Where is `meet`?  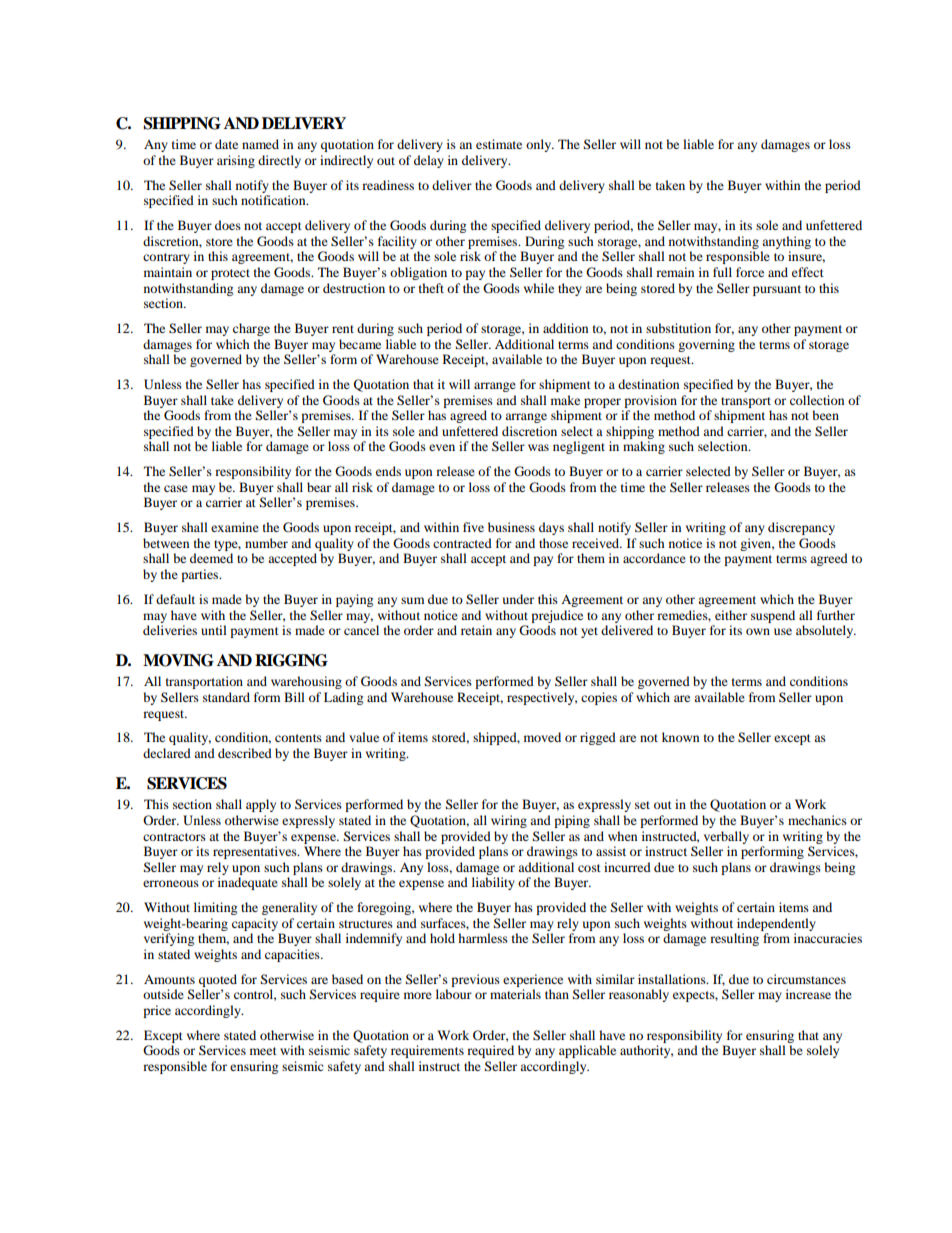
meet is located at coordinates (263, 1051).
